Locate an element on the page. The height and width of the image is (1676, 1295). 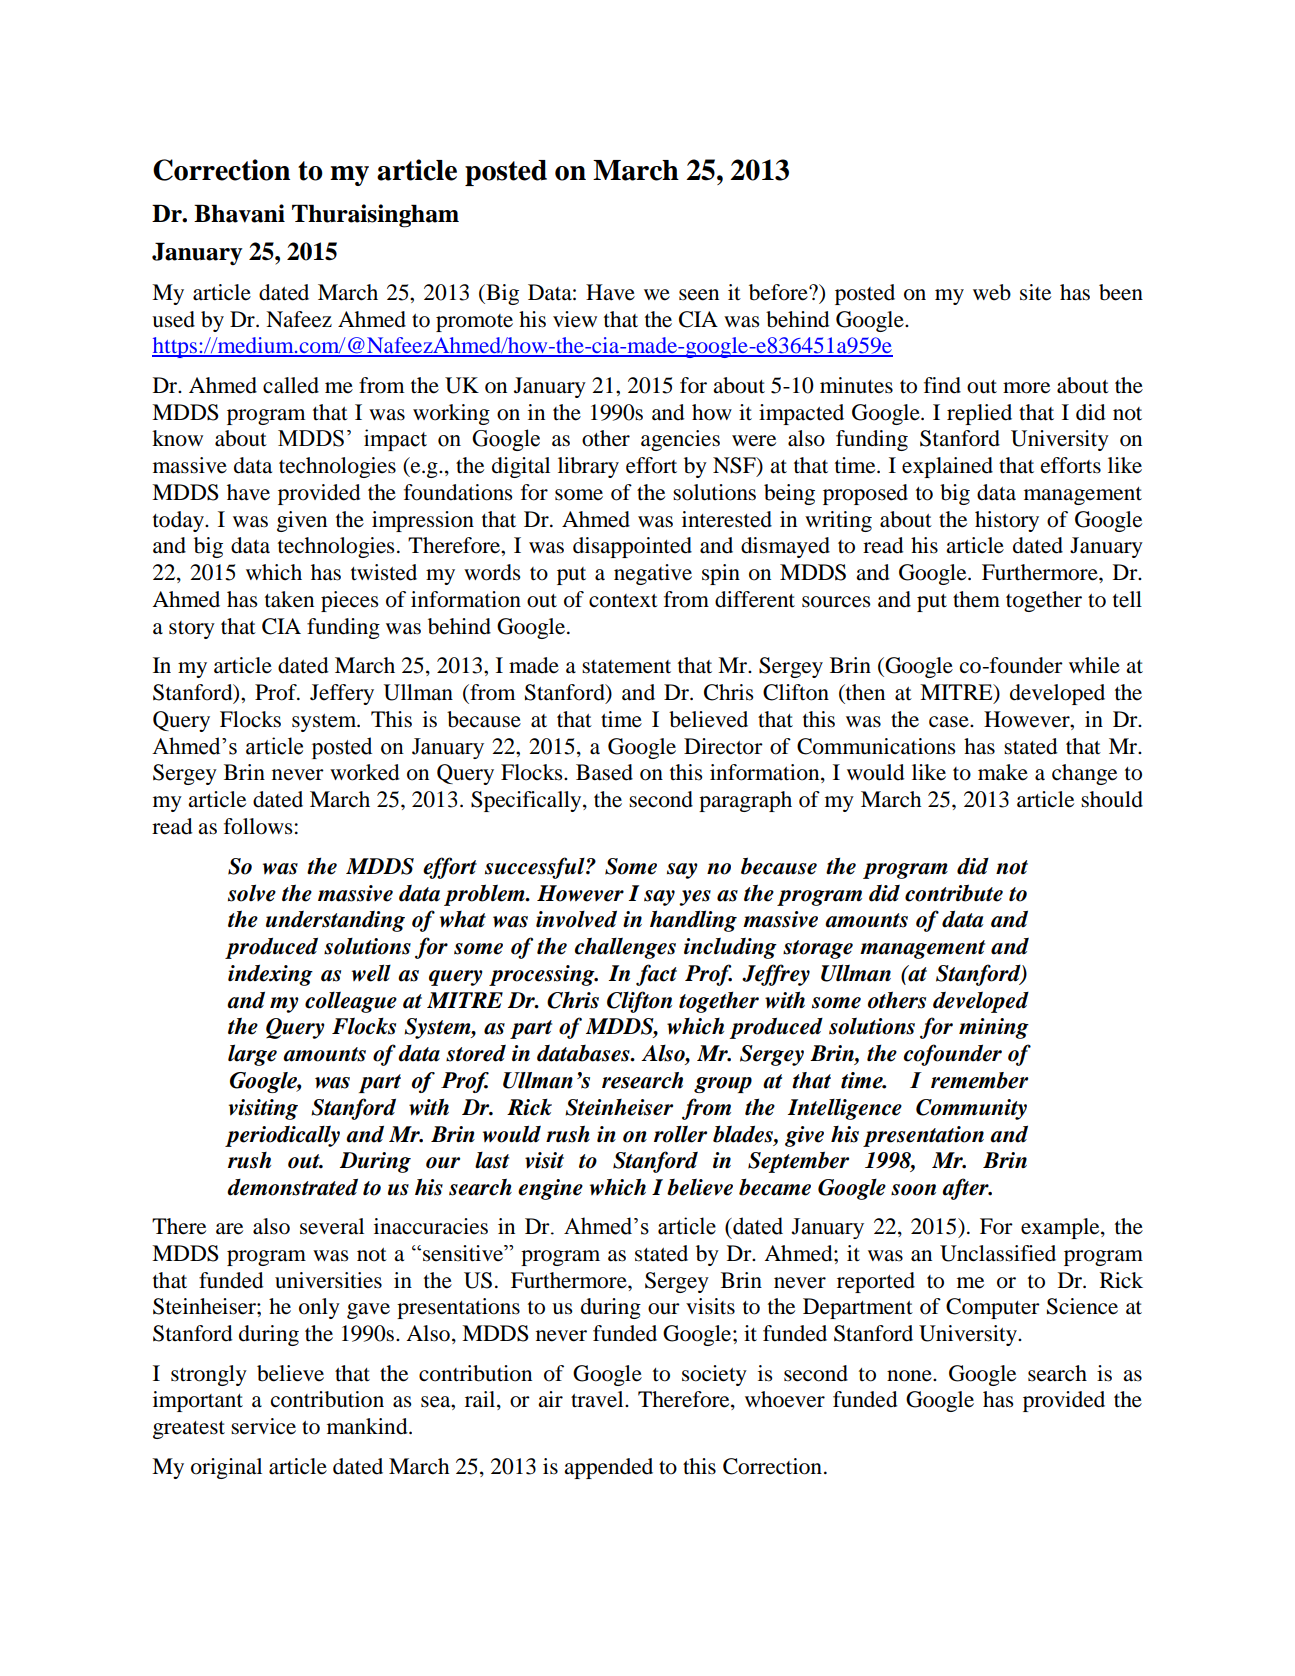
follows is located at coordinates (258, 826).
